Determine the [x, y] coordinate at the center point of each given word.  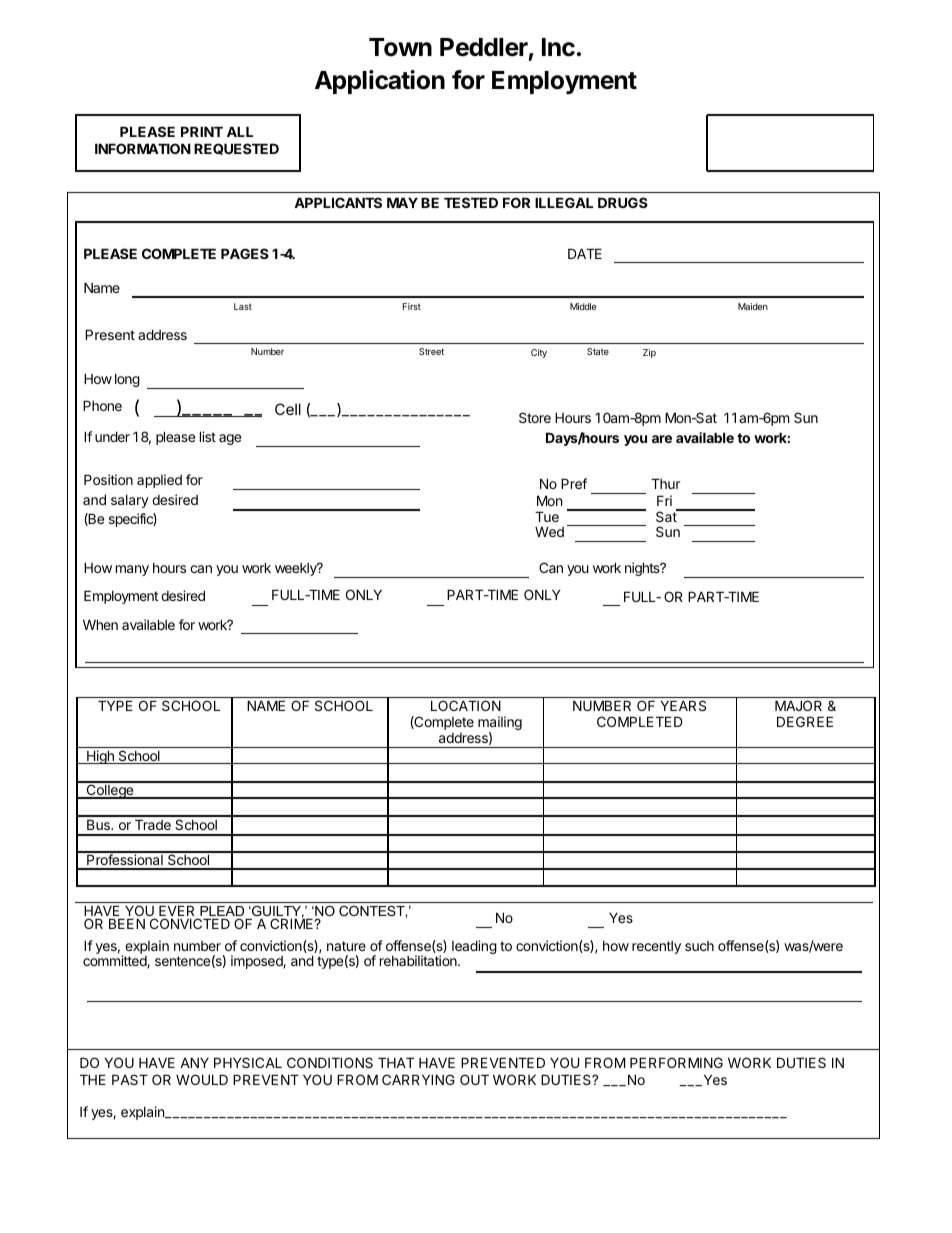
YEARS [683, 705]
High [100, 757]
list [208, 436]
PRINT [202, 131]
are [662, 439]
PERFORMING [676, 1062]
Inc [558, 47]
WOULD [202, 1079]
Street [431, 351]
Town [400, 47]
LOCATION [466, 705]
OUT [474, 1079]
